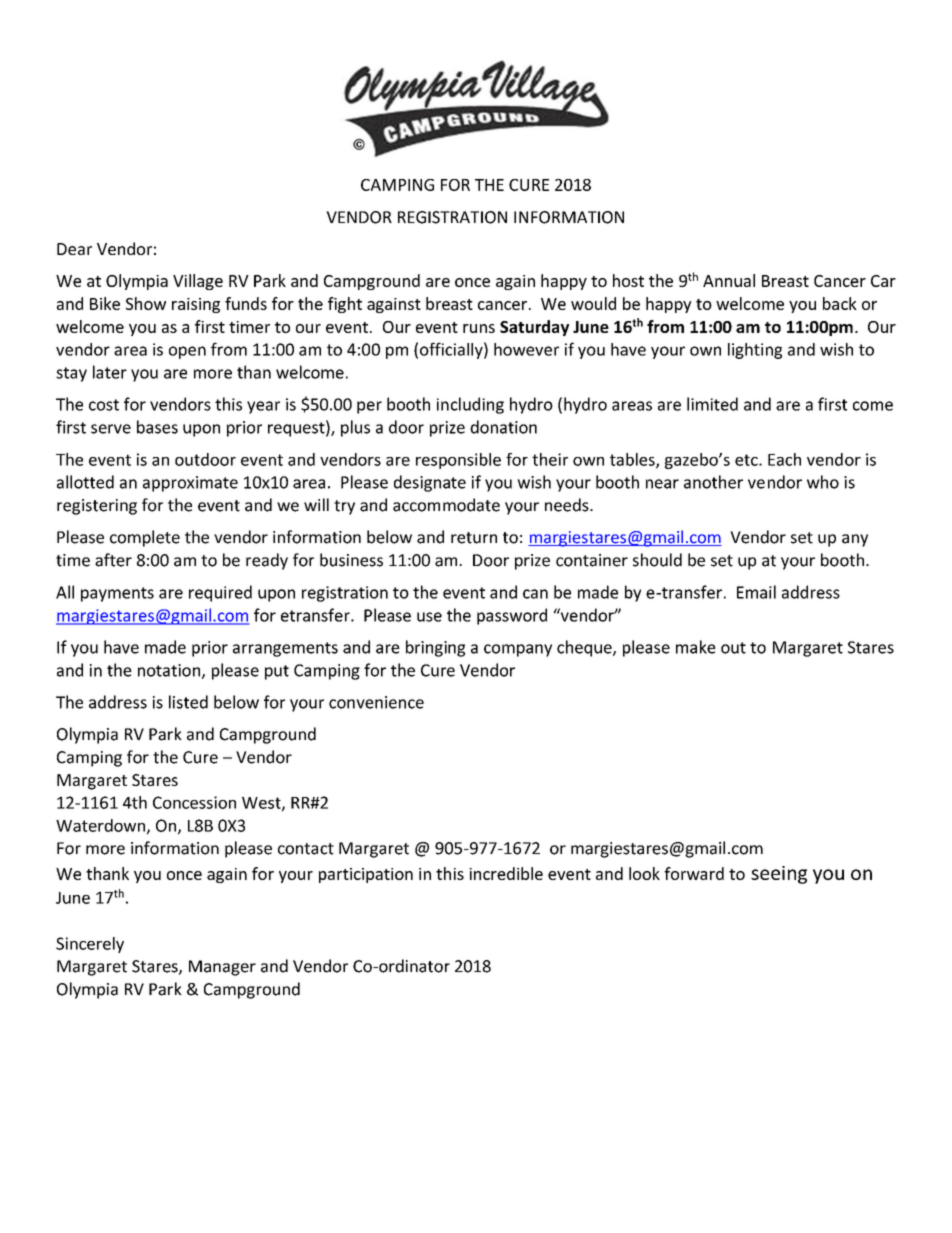  I want to click on make, so click(696, 647).
